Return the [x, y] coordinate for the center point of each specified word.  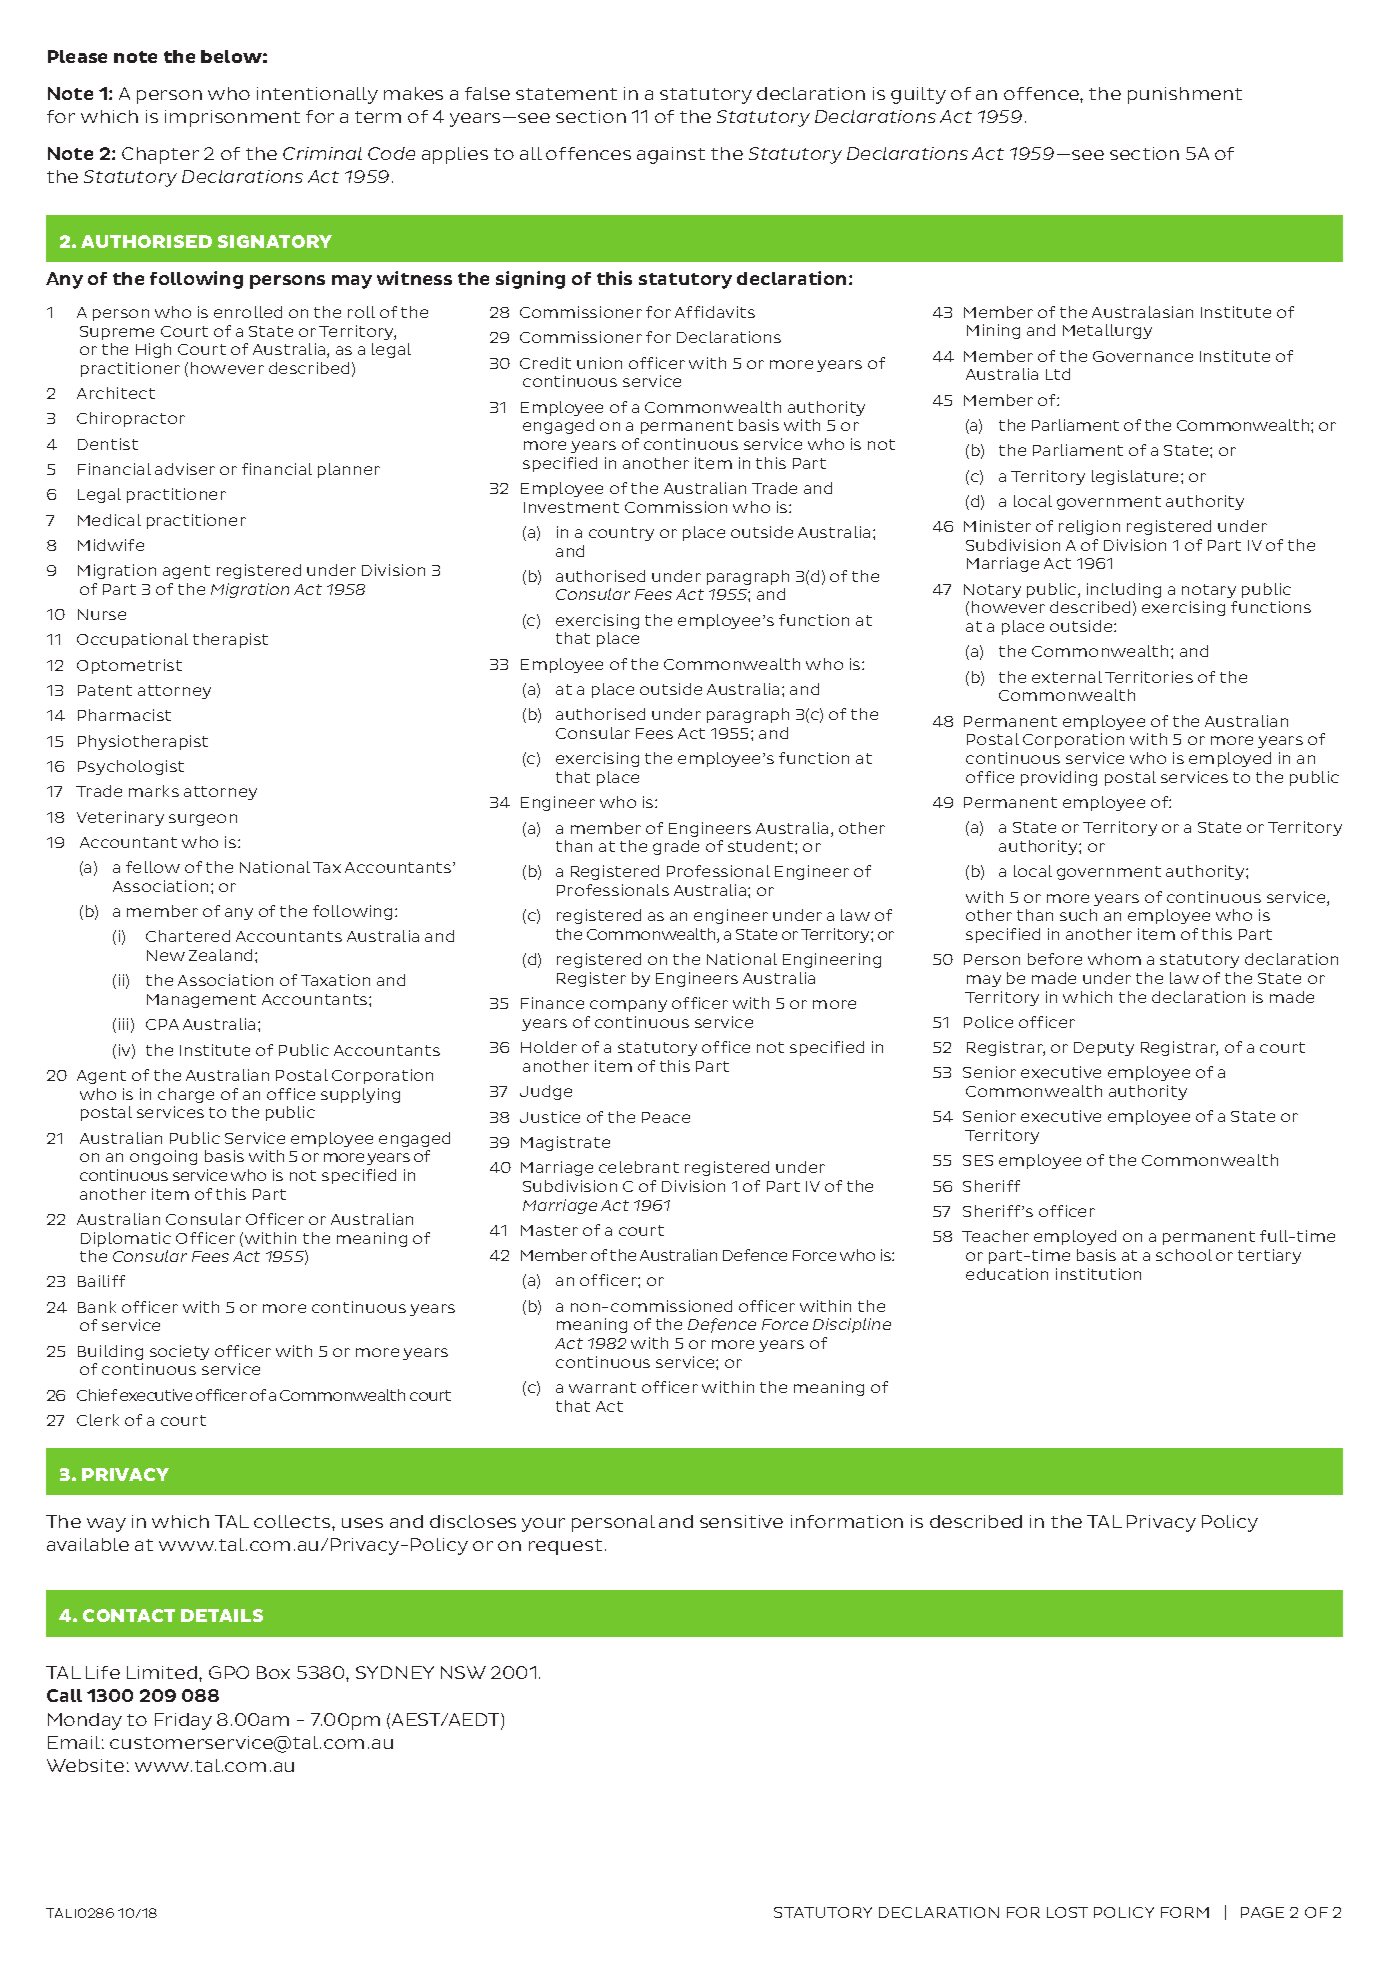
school [1184, 1255]
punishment [1185, 95]
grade [676, 847]
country [621, 534]
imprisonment [232, 118]
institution [1098, 1274]
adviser [185, 469]
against [671, 155]
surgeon [203, 820]
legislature [1137, 477]
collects [292, 1521]
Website [85, 1765]
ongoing [163, 1157]
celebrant [639, 1167]
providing [1059, 778]
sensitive [741, 1521]
